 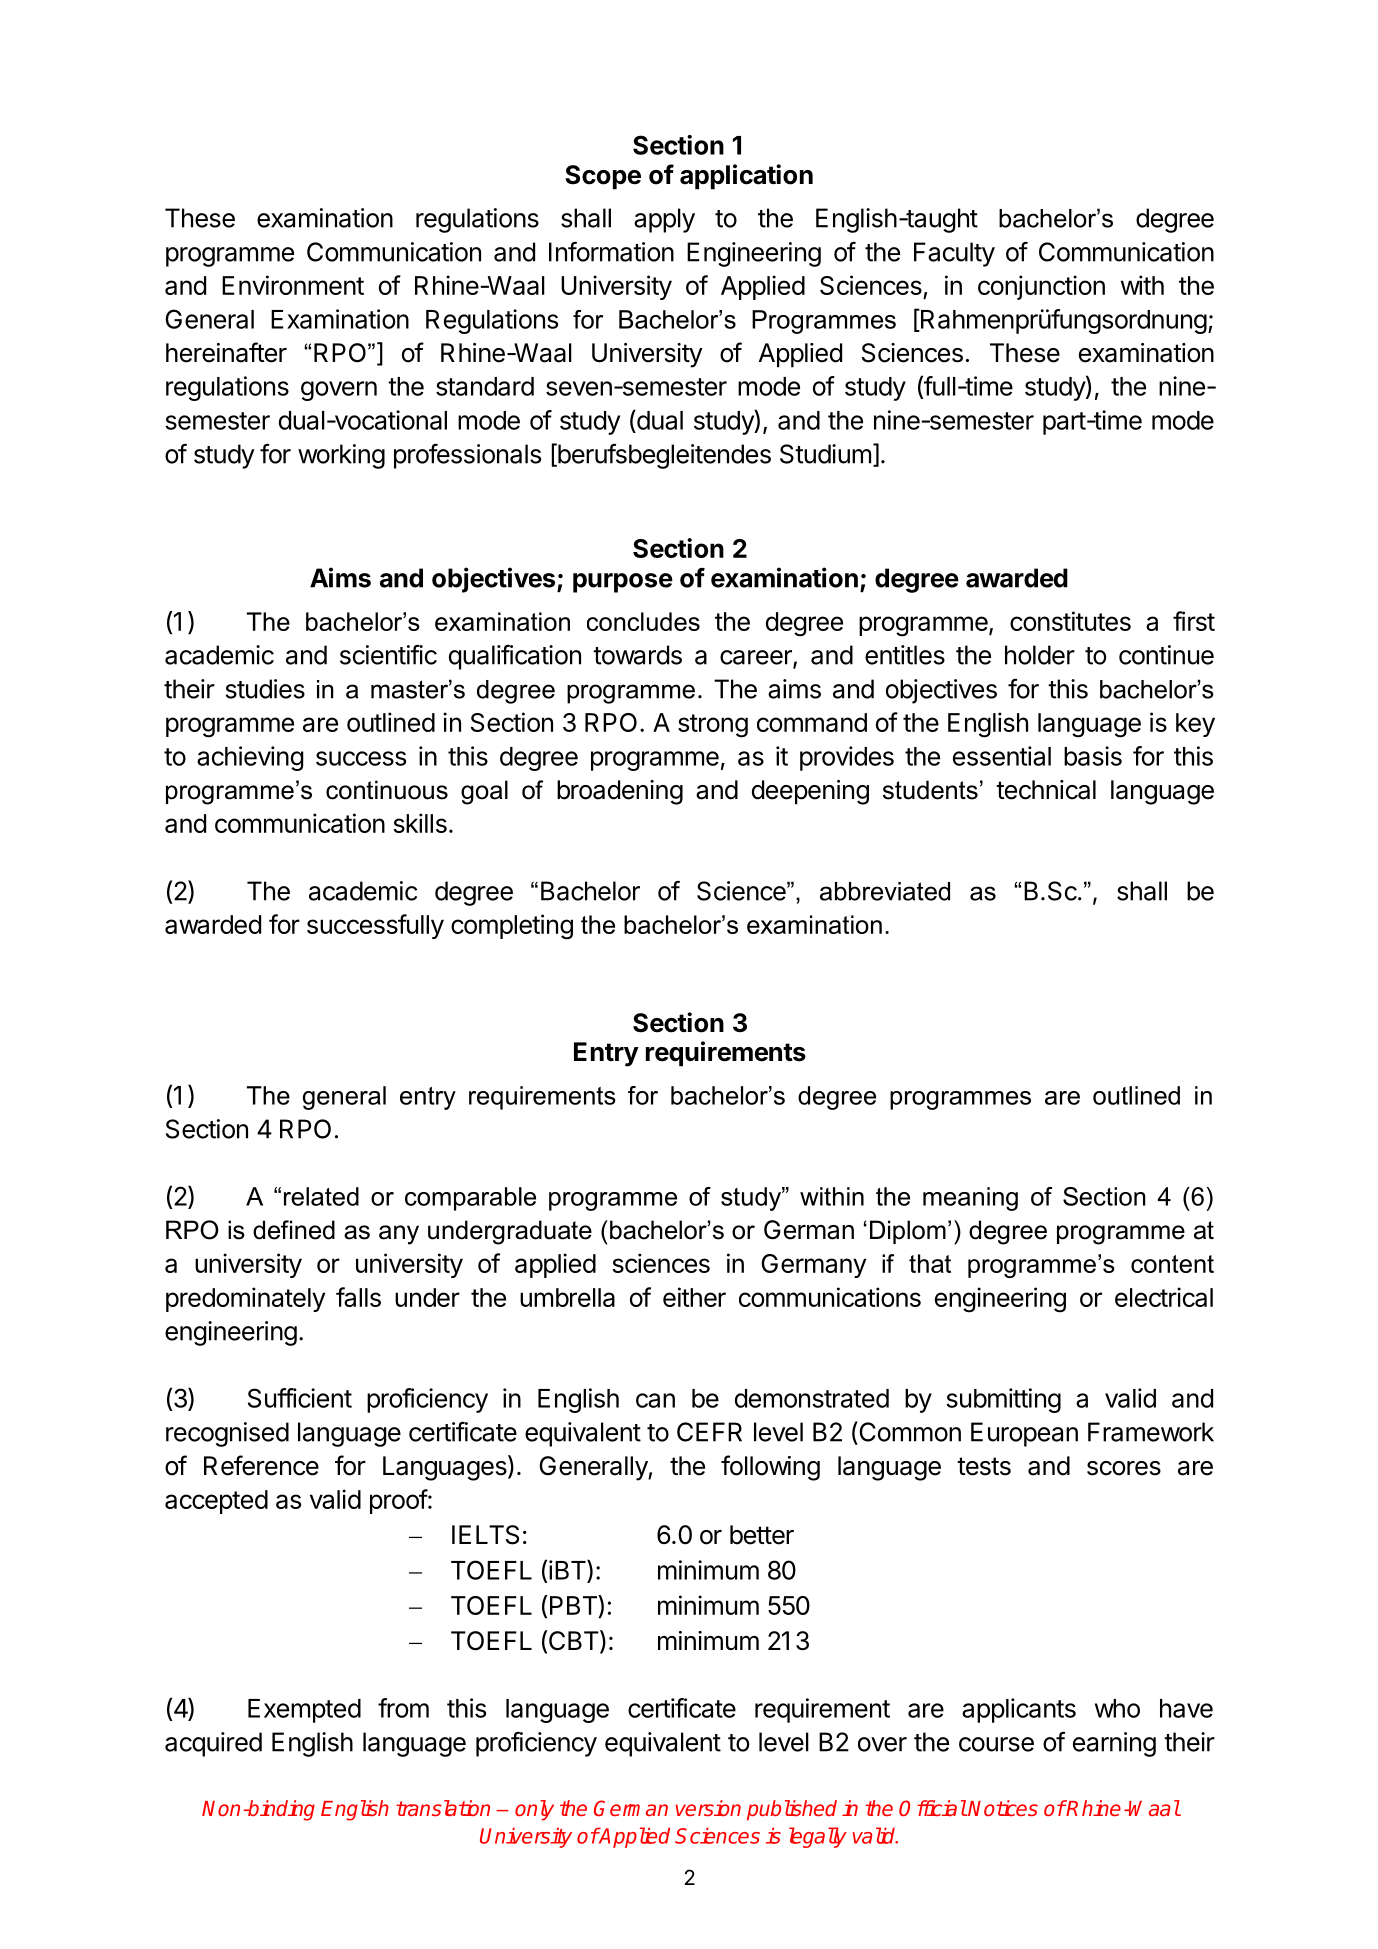 I want to click on Environment, so click(x=293, y=285).
